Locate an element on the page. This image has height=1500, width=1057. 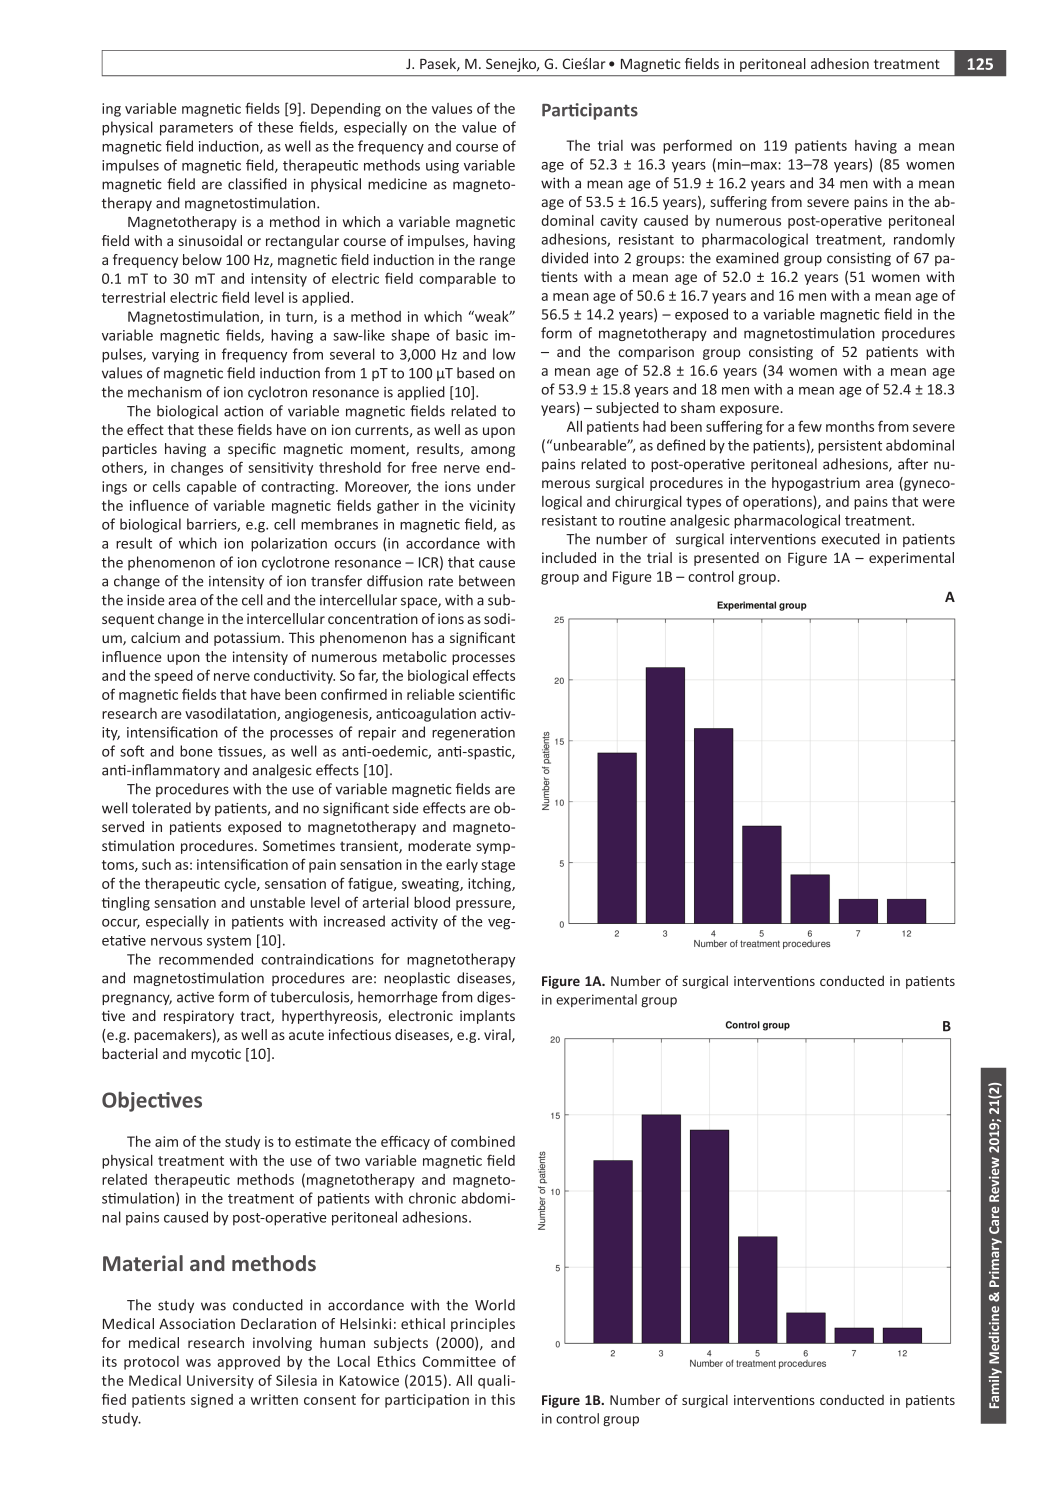
randomly is located at coordinates (924, 240).
